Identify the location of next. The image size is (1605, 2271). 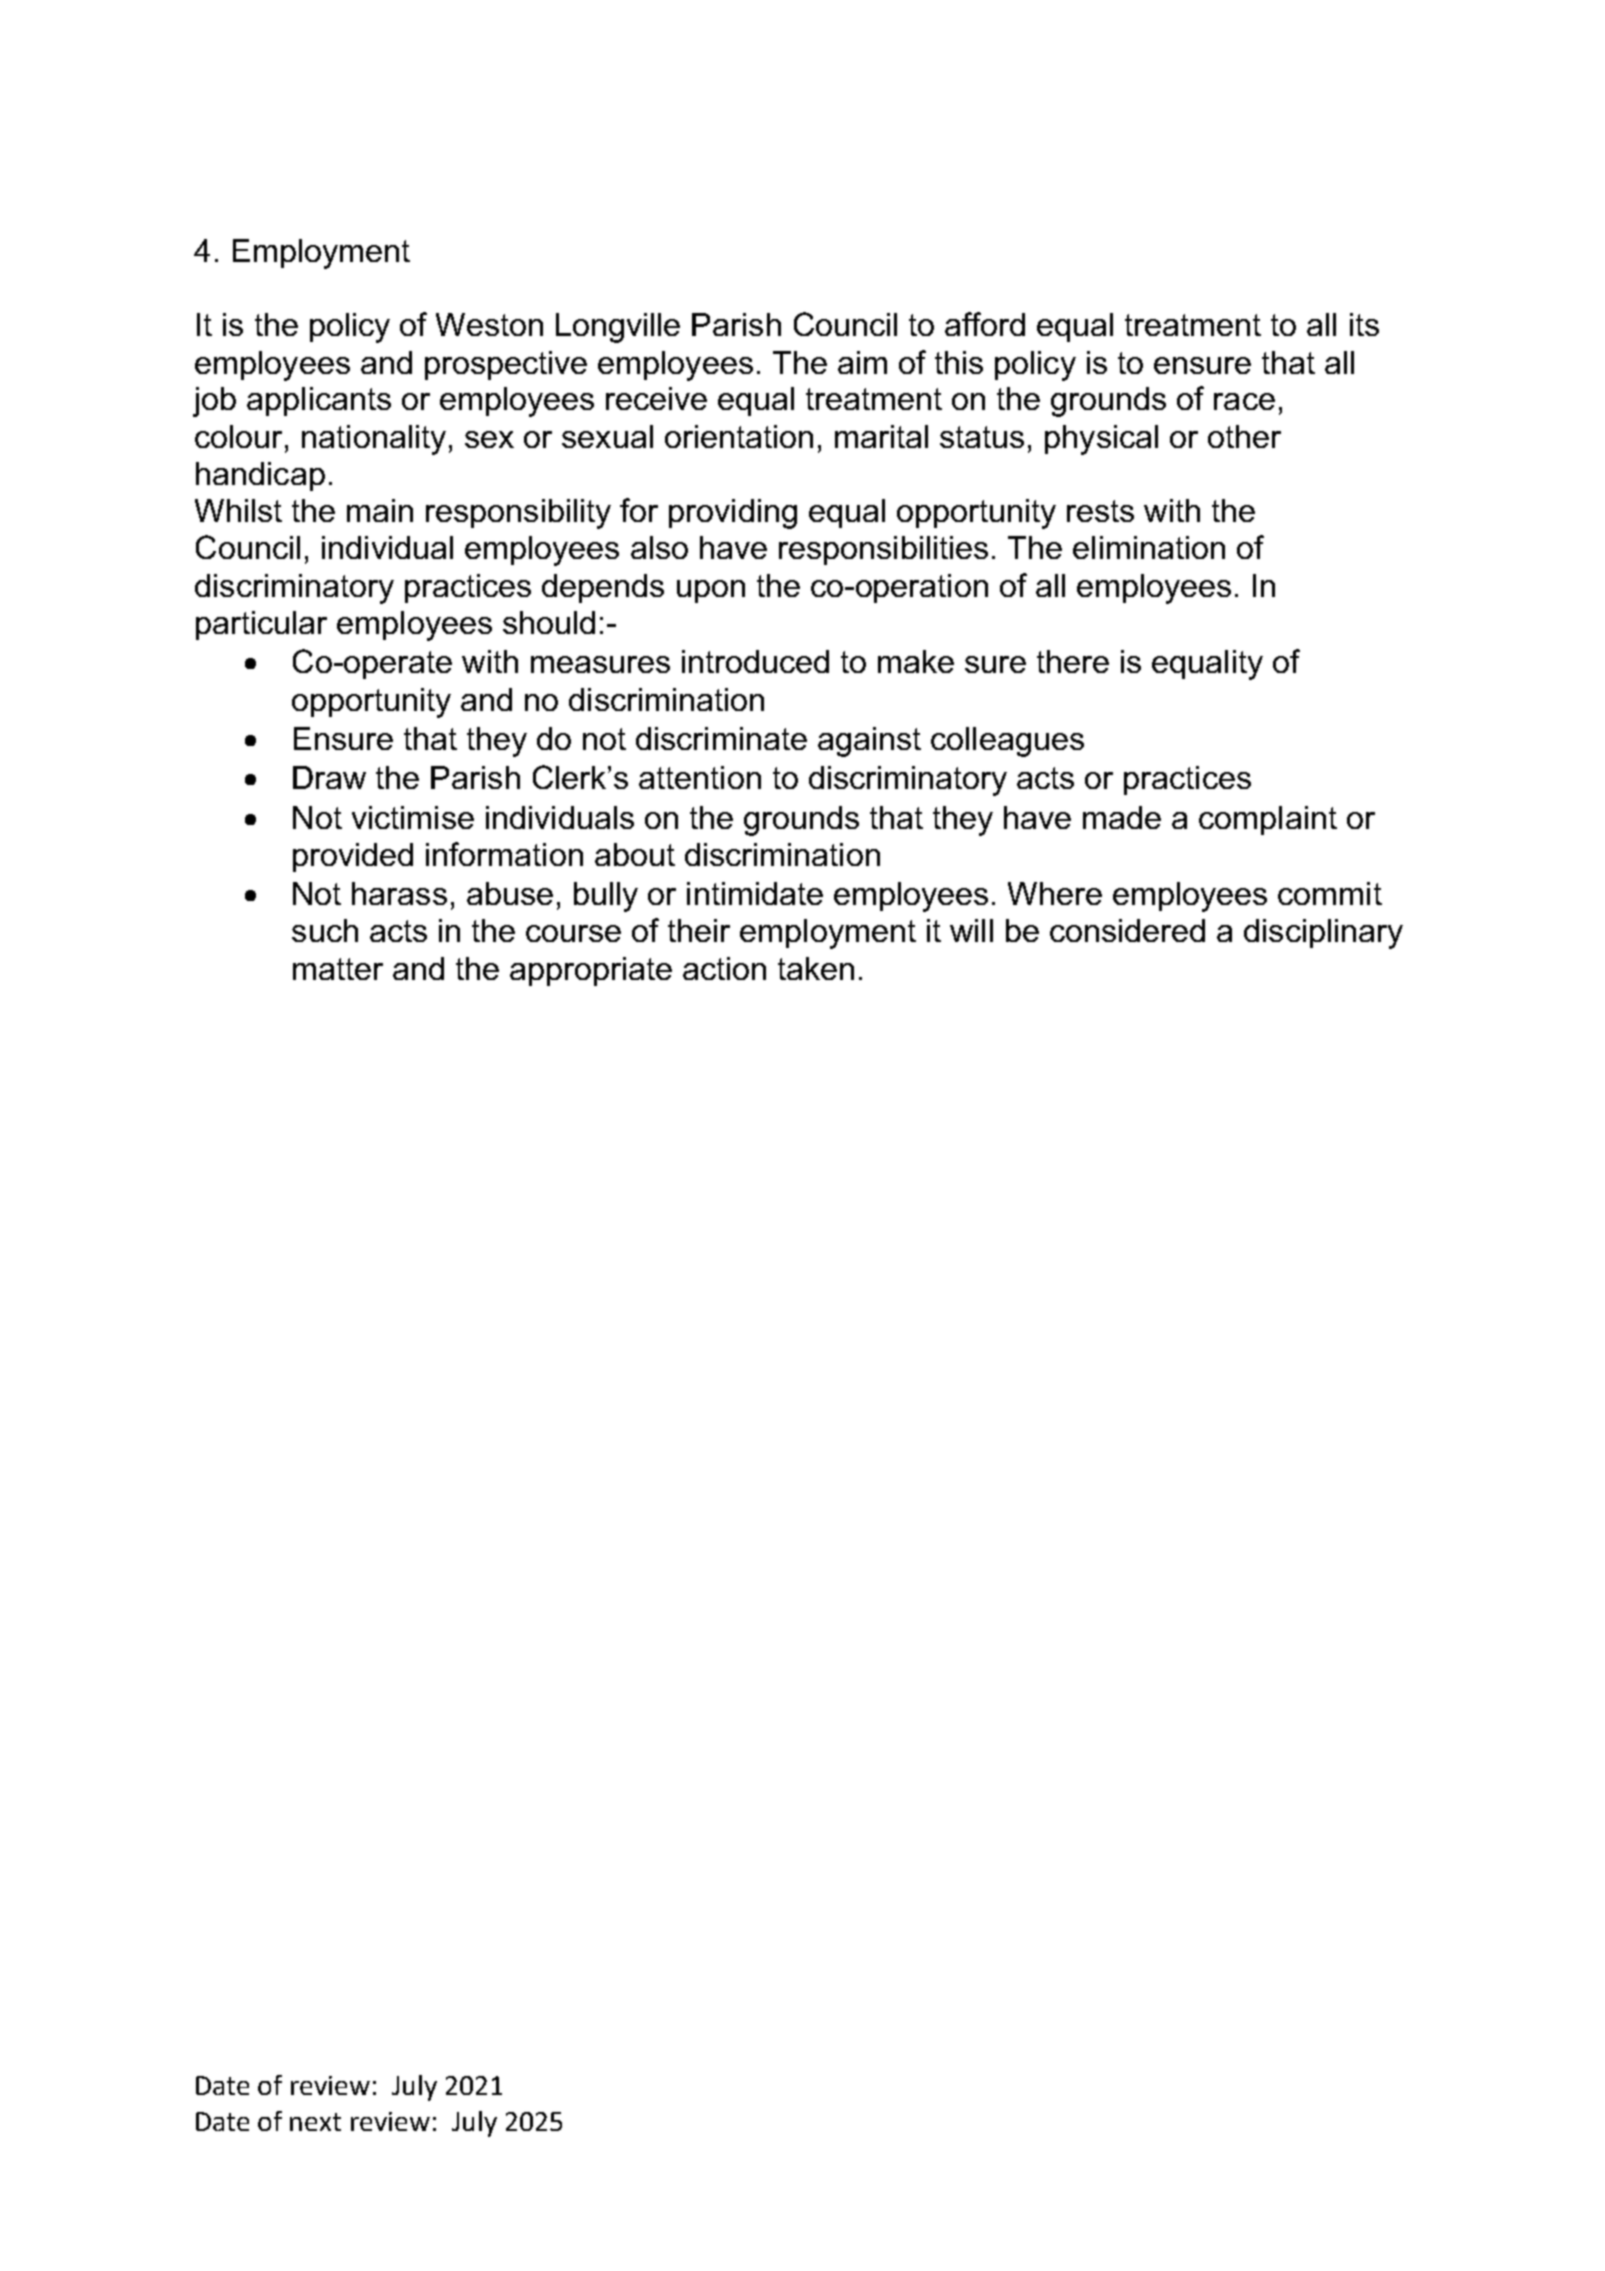
(315, 2122).
